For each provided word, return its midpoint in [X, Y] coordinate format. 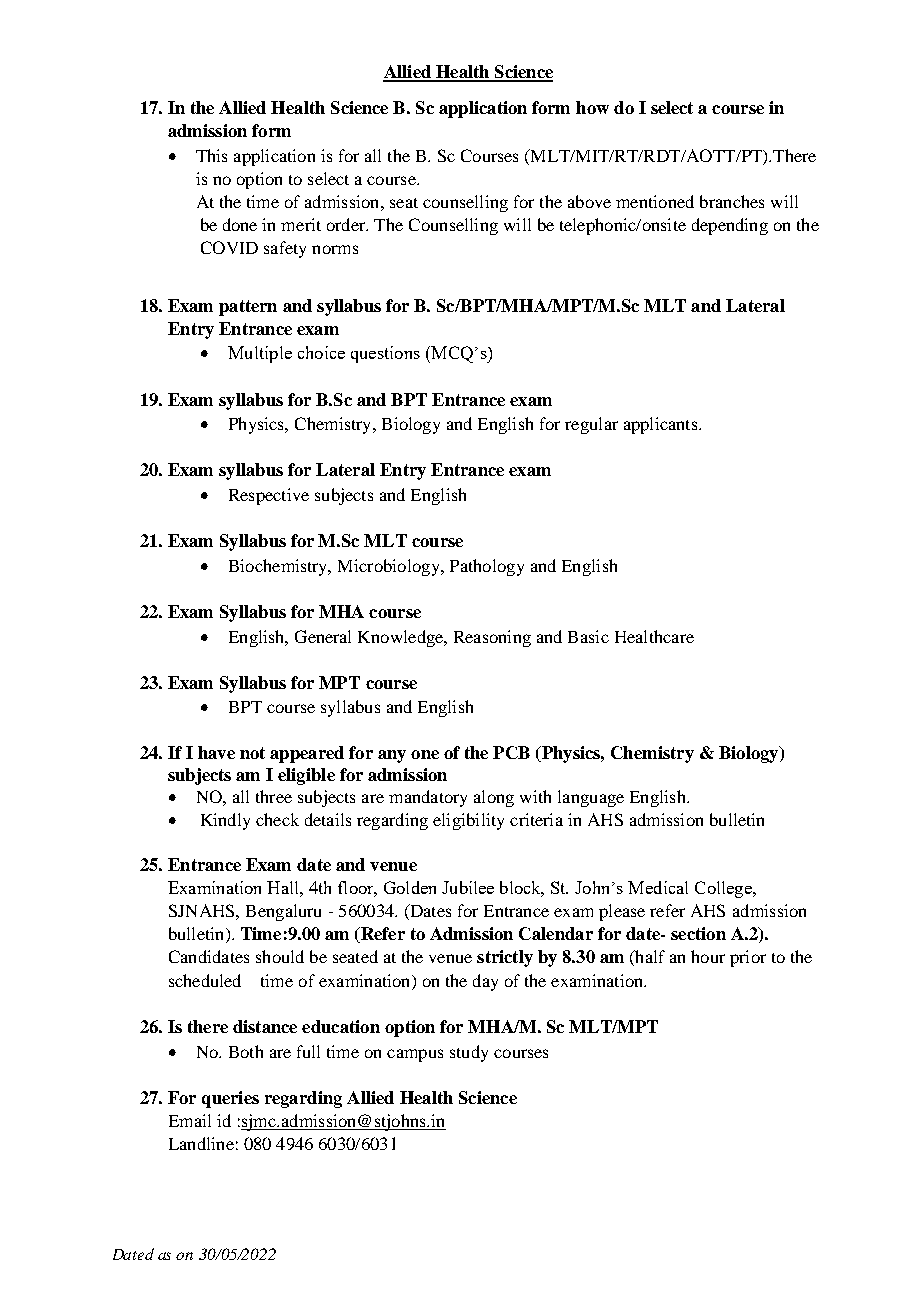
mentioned [655, 201]
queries [230, 1099]
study [469, 1053]
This [211, 155]
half [649, 958]
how [592, 107]
